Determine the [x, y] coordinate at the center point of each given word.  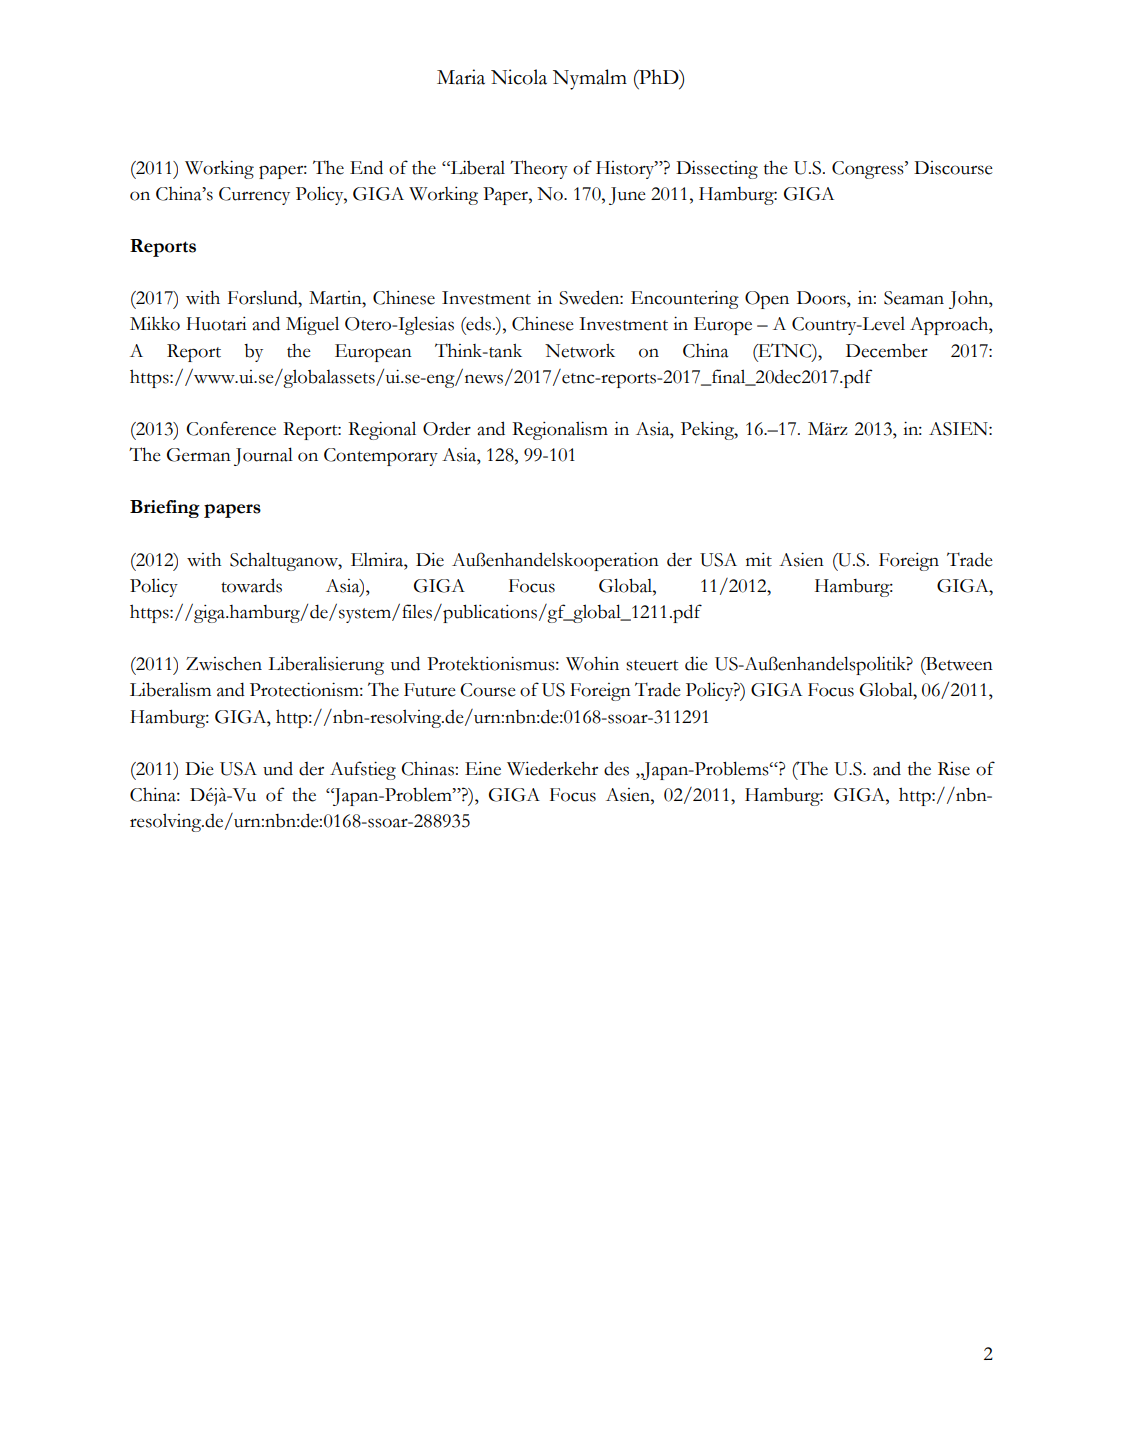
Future [430, 690]
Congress [869, 170]
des [616, 769]
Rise [954, 769]
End [366, 167]
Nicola [519, 77]
